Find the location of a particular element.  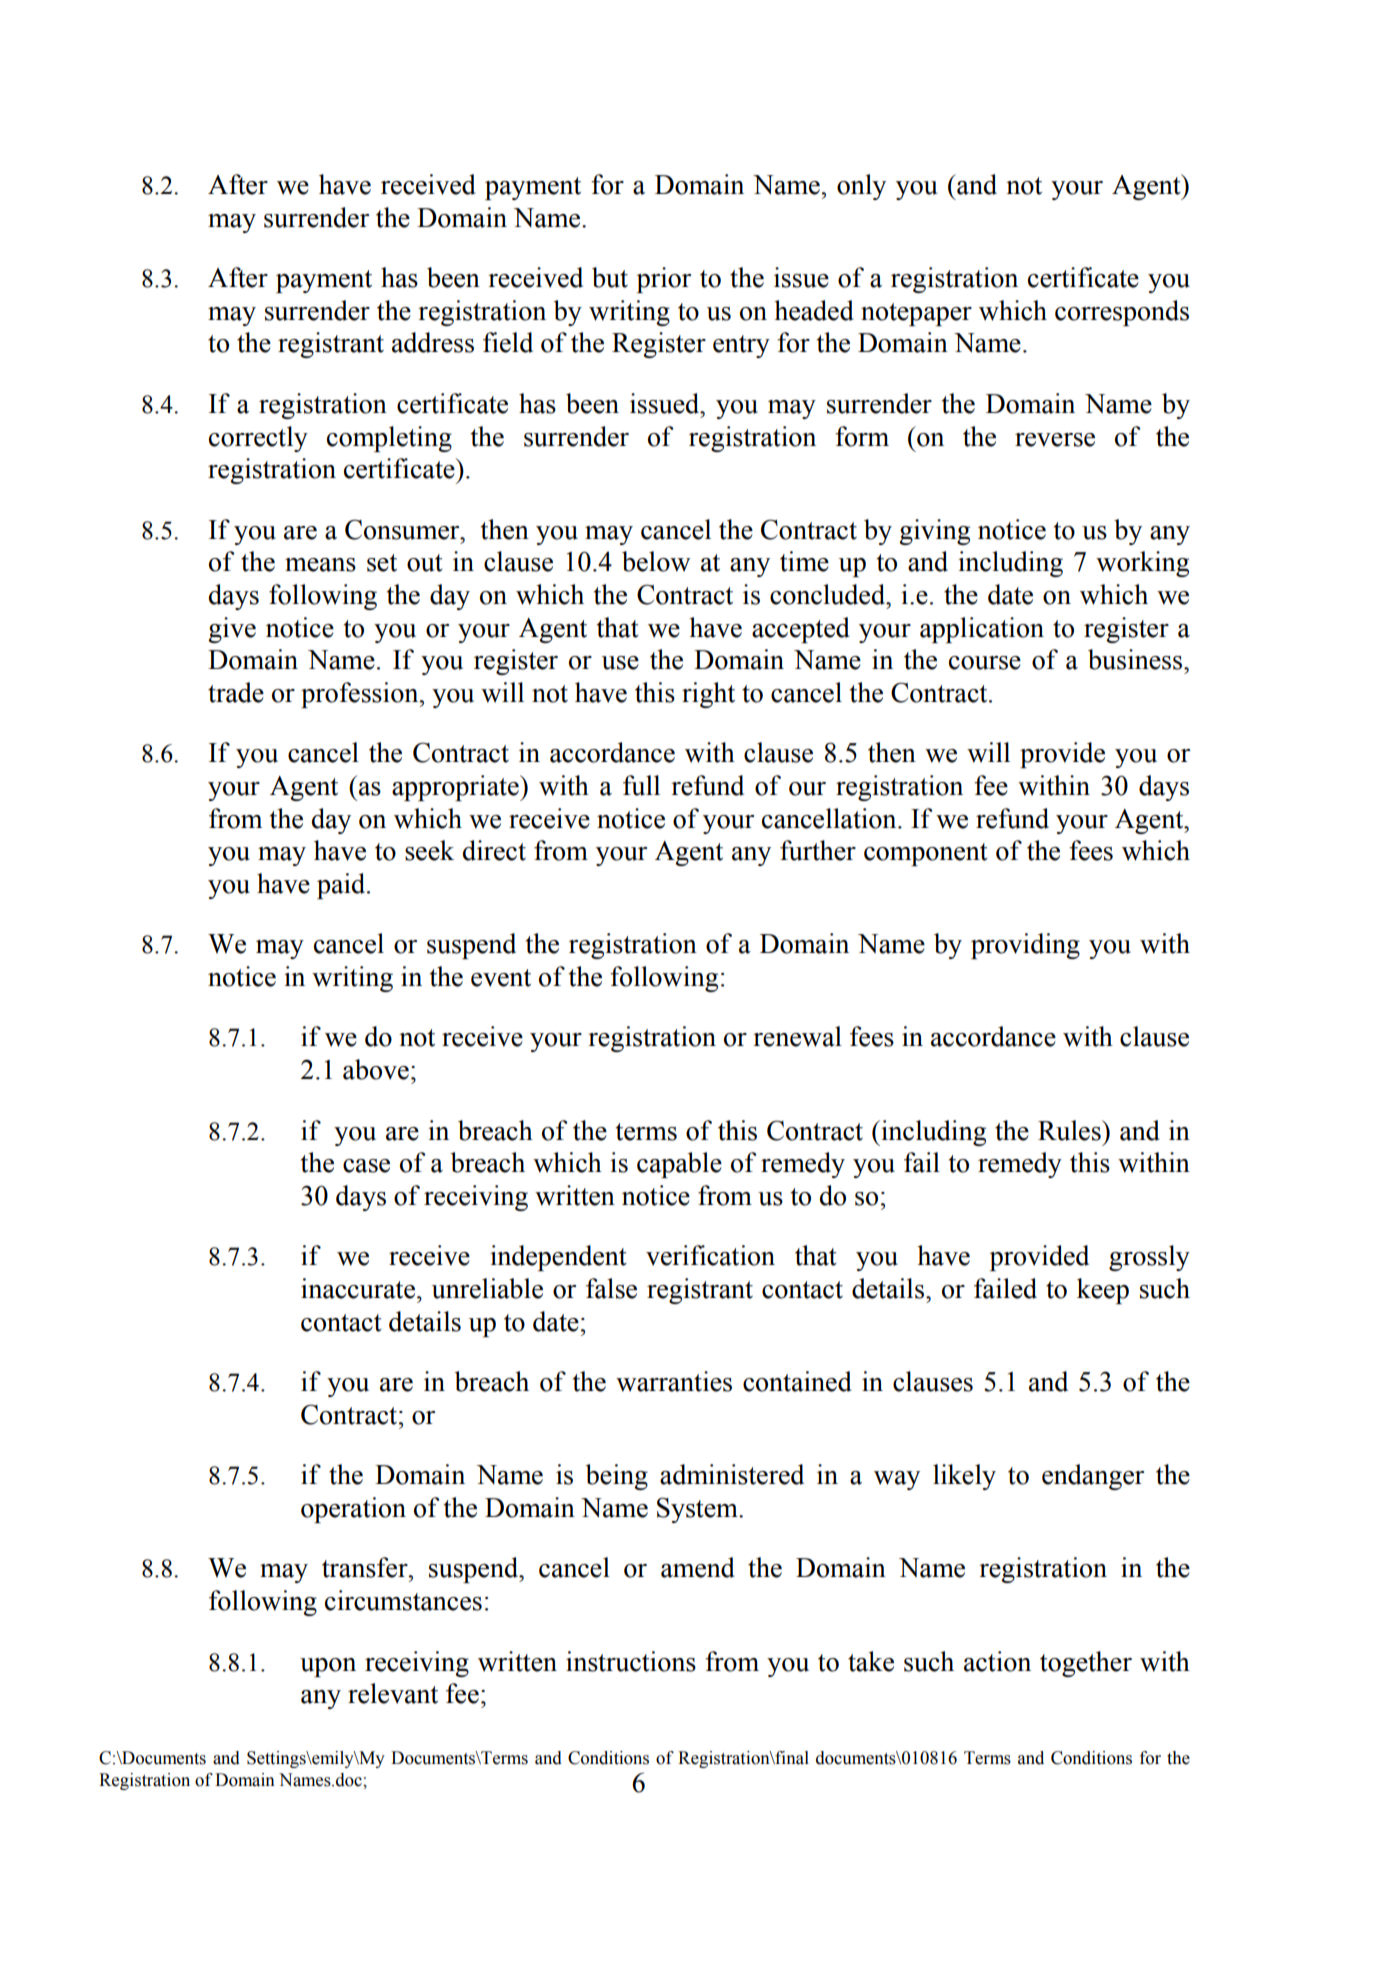

inaccurate is located at coordinates (358, 1288).
